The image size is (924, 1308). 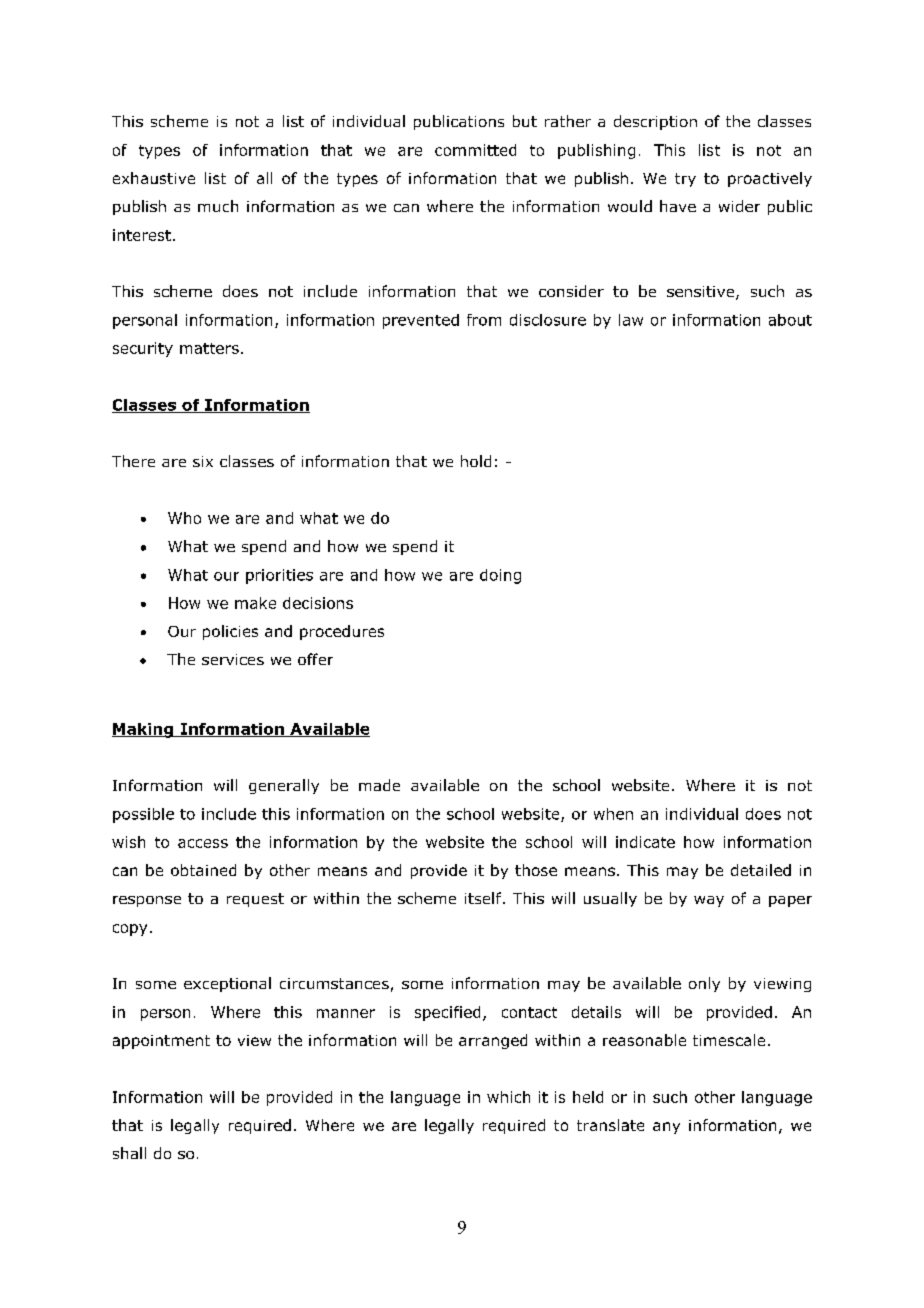 What do you see at coordinates (685, 180) in the image?
I see `try` at bounding box center [685, 180].
